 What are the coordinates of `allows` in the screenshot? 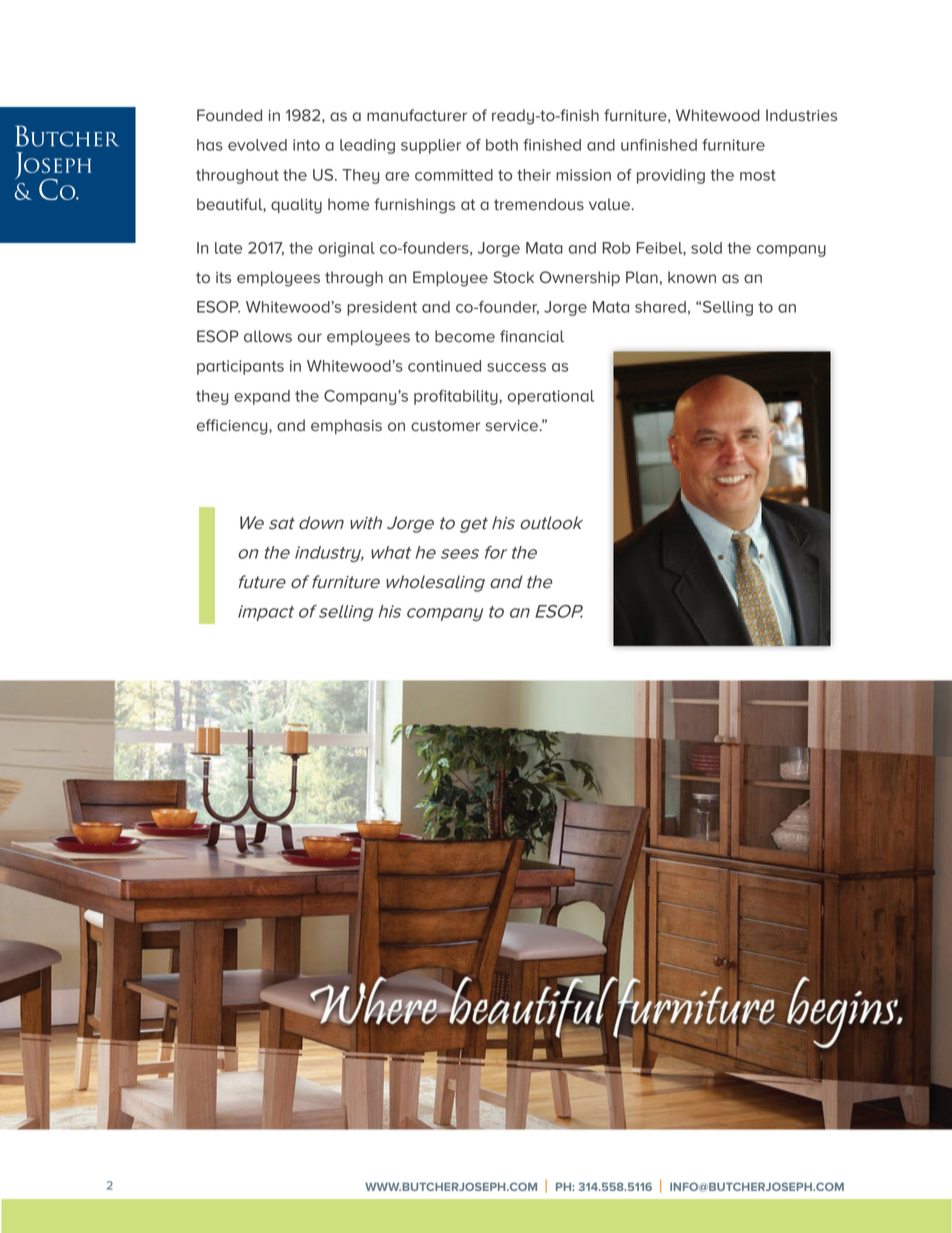 It's located at (268, 336).
